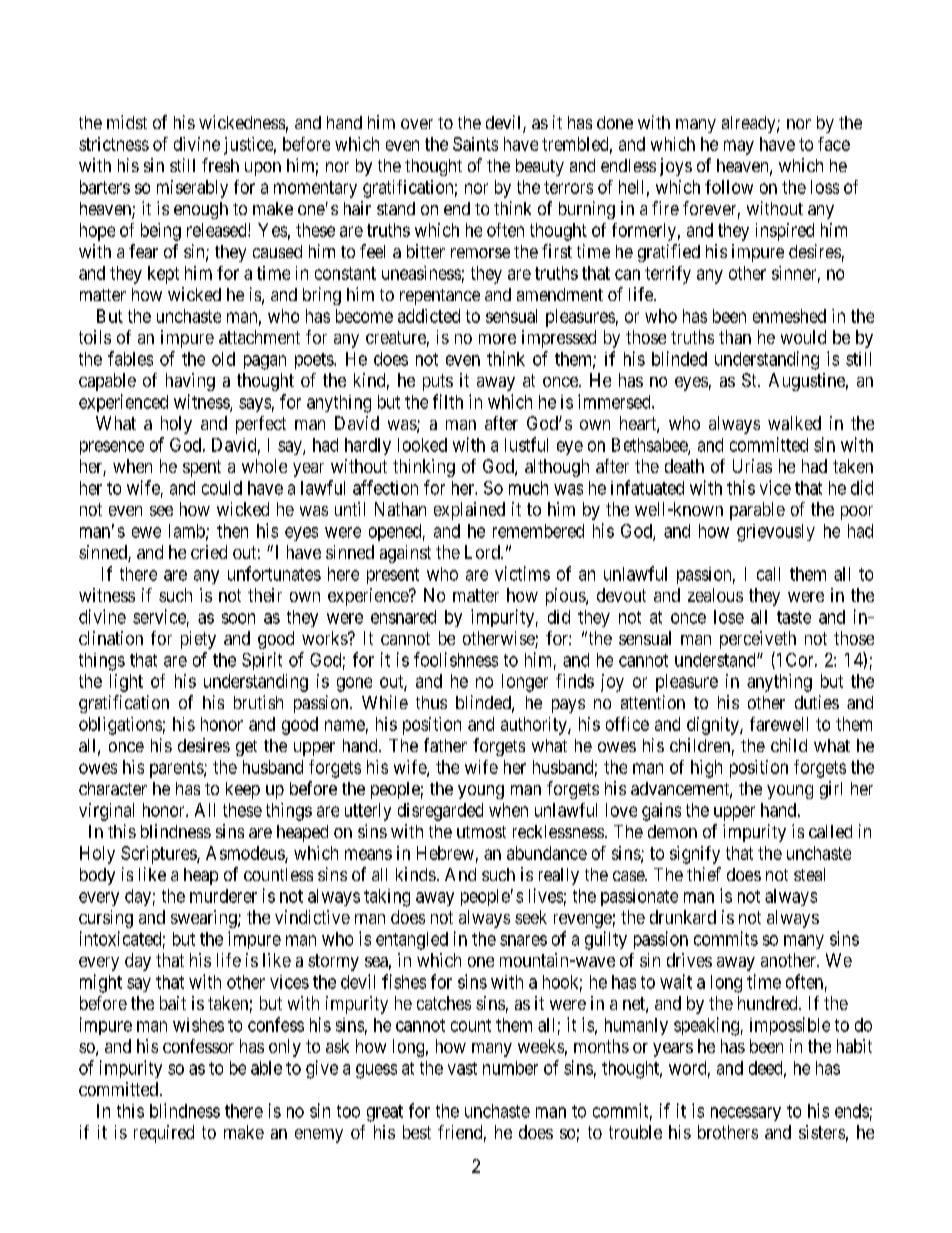 The width and height of the page is (952, 1233). What do you see at coordinates (159, 855) in the page?
I see `Scriptures` at bounding box center [159, 855].
